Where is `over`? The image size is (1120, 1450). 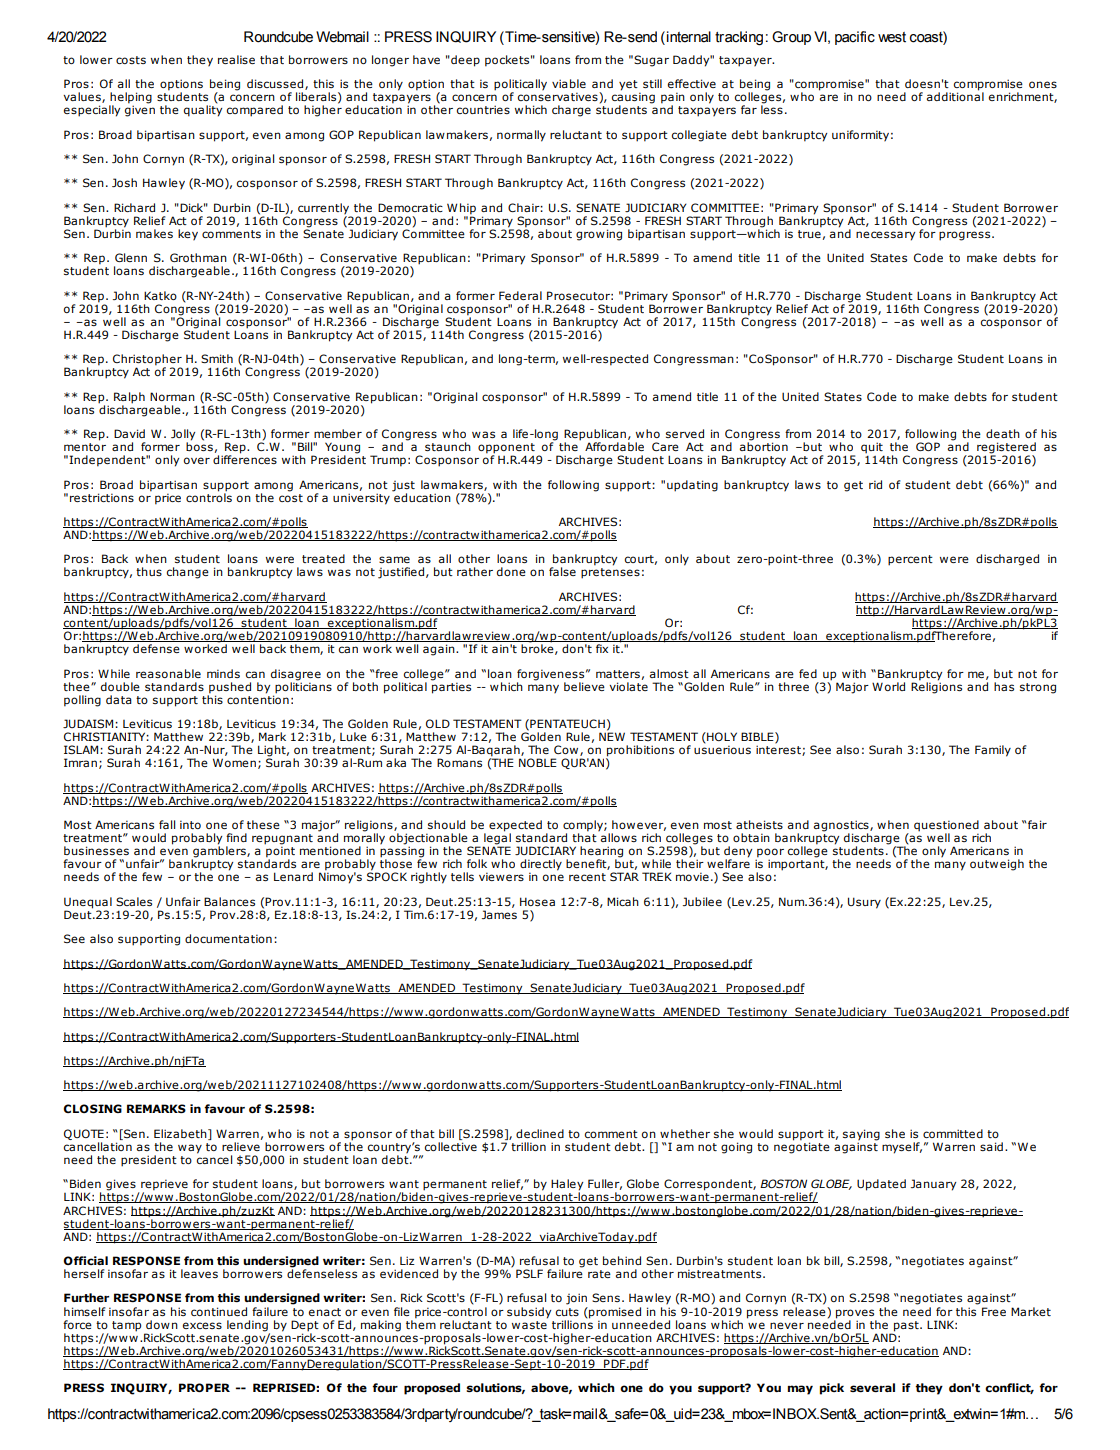 over is located at coordinates (197, 460).
